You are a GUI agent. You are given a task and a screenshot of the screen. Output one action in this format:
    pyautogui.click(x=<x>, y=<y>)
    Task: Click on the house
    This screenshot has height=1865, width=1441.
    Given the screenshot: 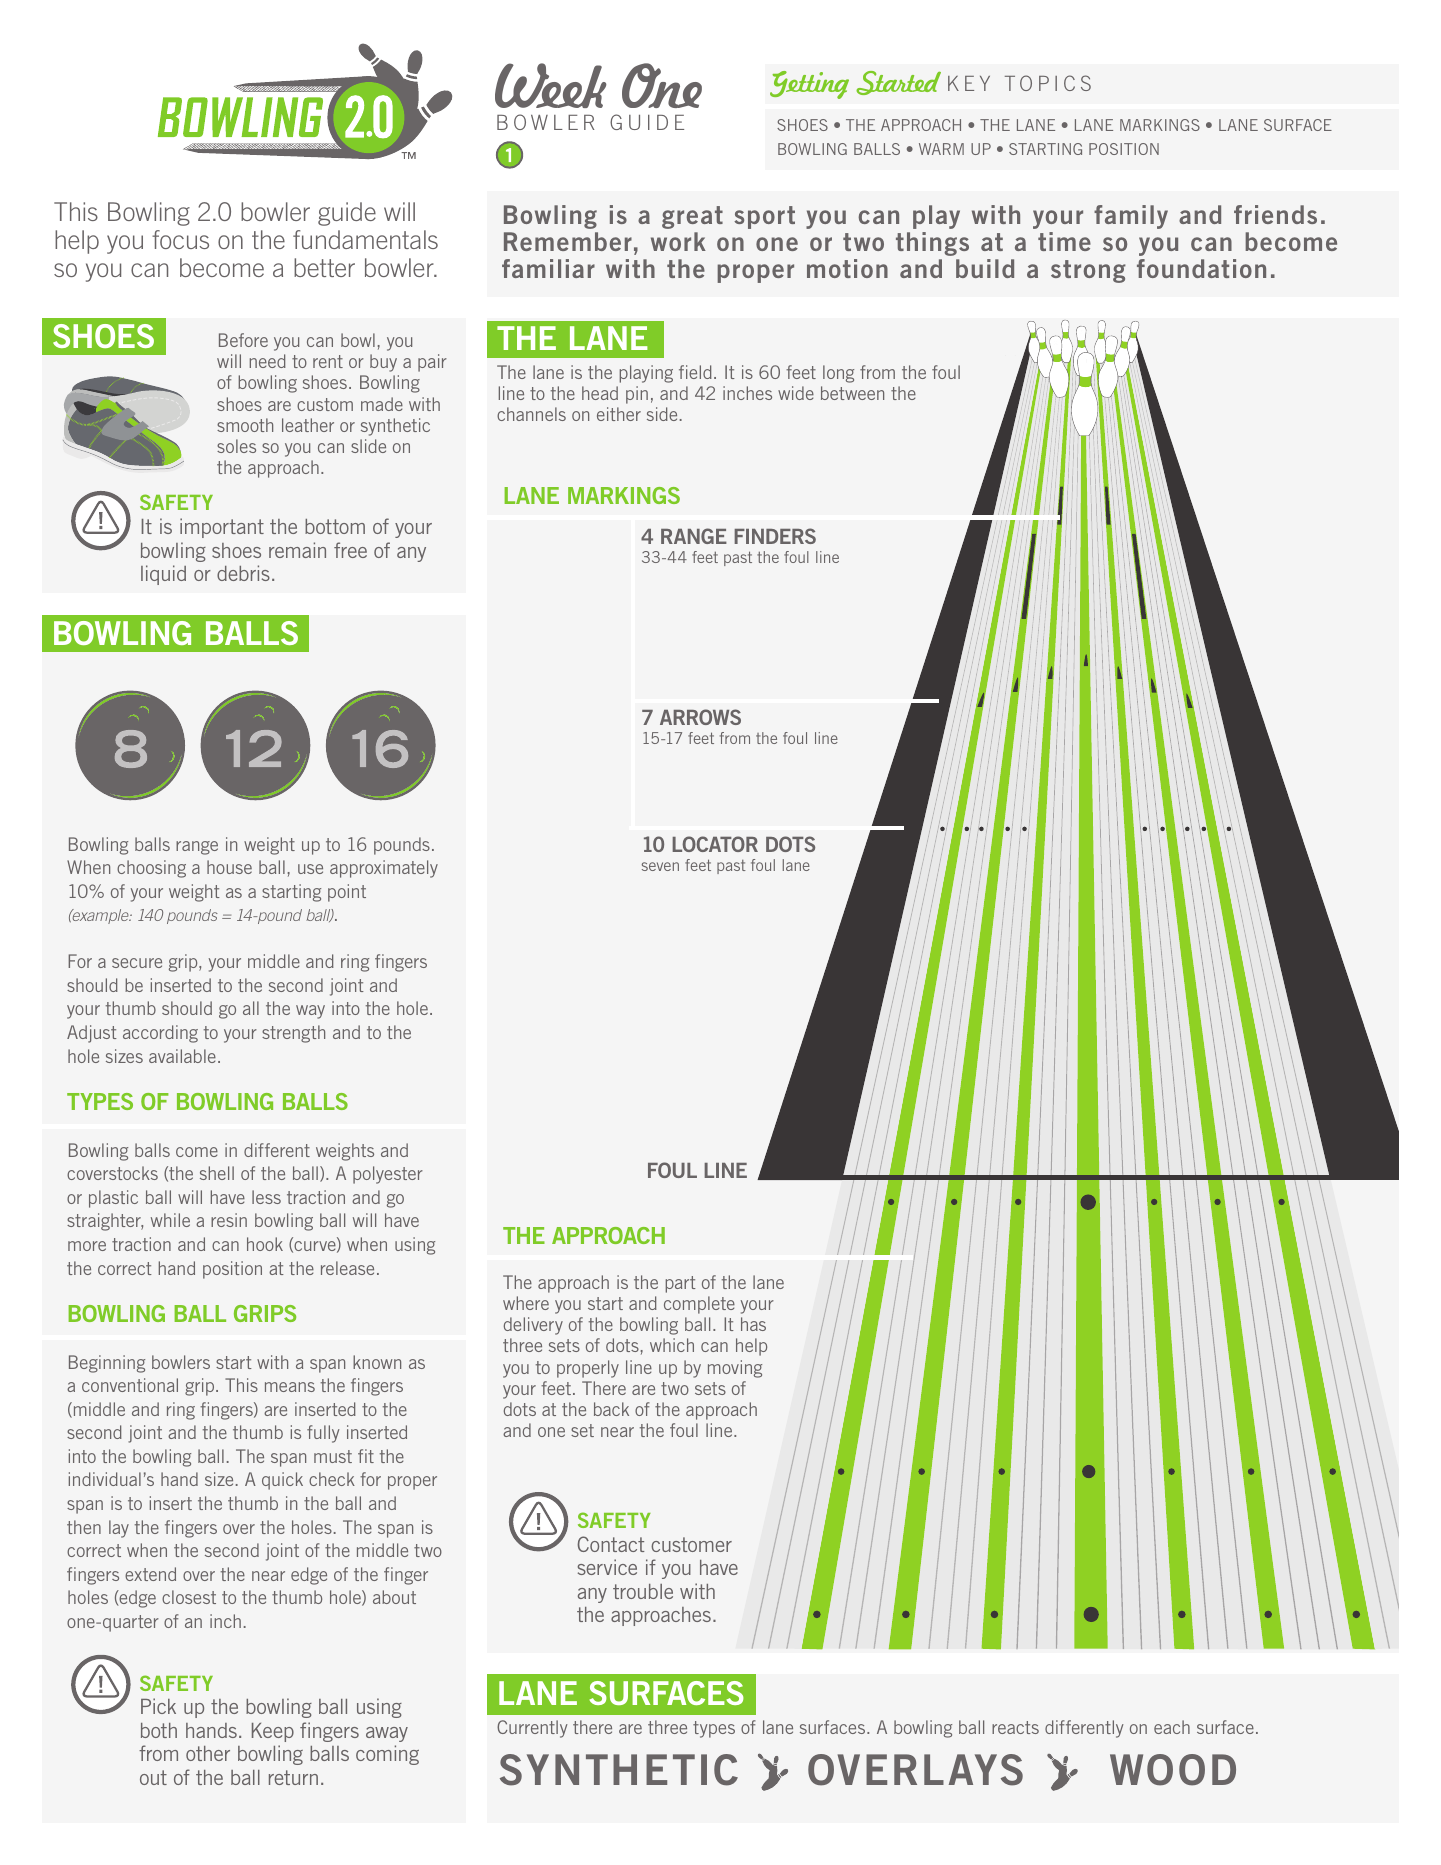 What is the action you would take?
    pyautogui.click(x=229, y=867)
